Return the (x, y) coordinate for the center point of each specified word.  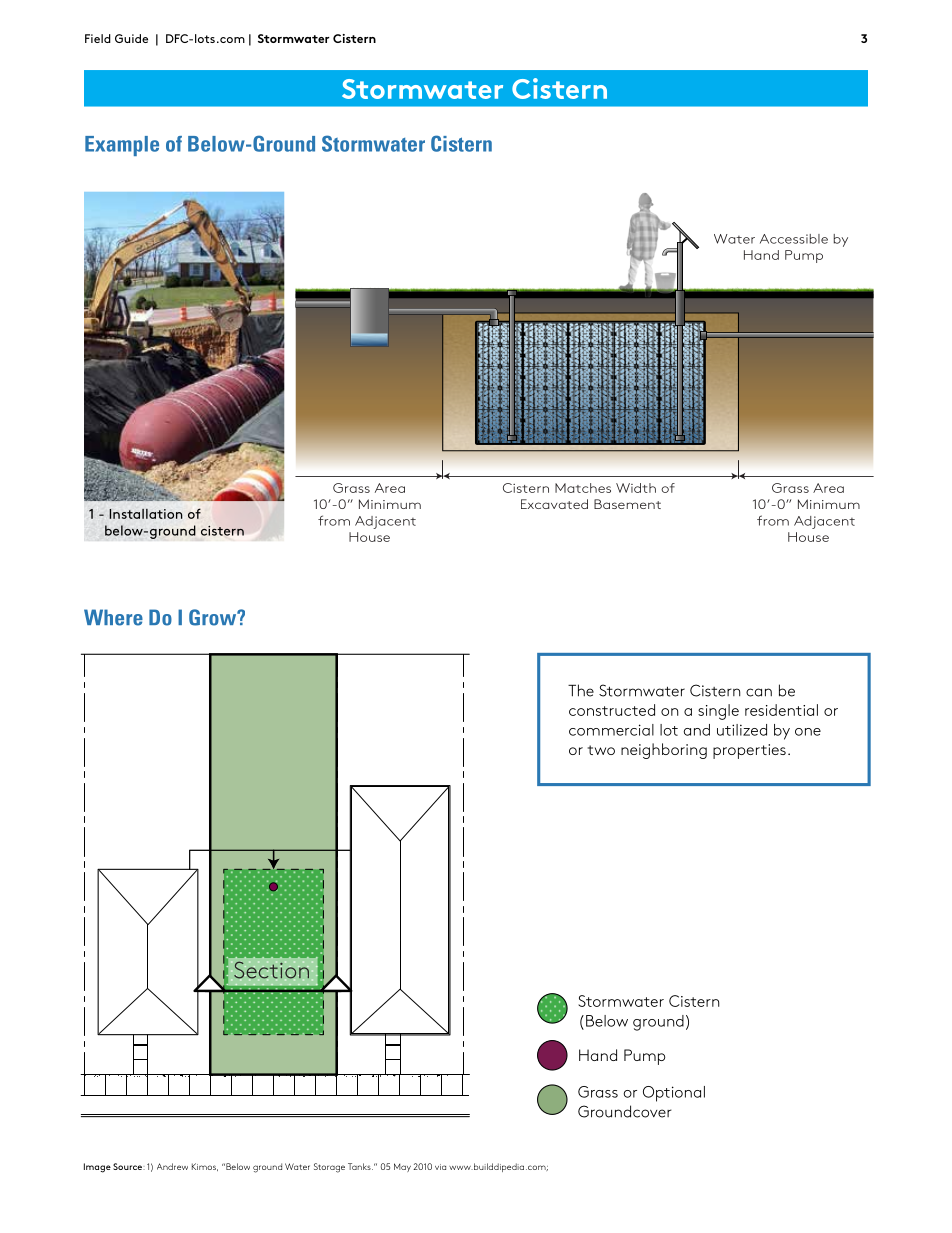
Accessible (794, 239)
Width (636, 488)
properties (749, 751)
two (601, 750)
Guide (131, 38)
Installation (145, 514)
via (440, 1167)
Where (113, 617)
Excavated (554, 504)
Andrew (172, 1166)
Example (122, 146)
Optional (674, 1094)
